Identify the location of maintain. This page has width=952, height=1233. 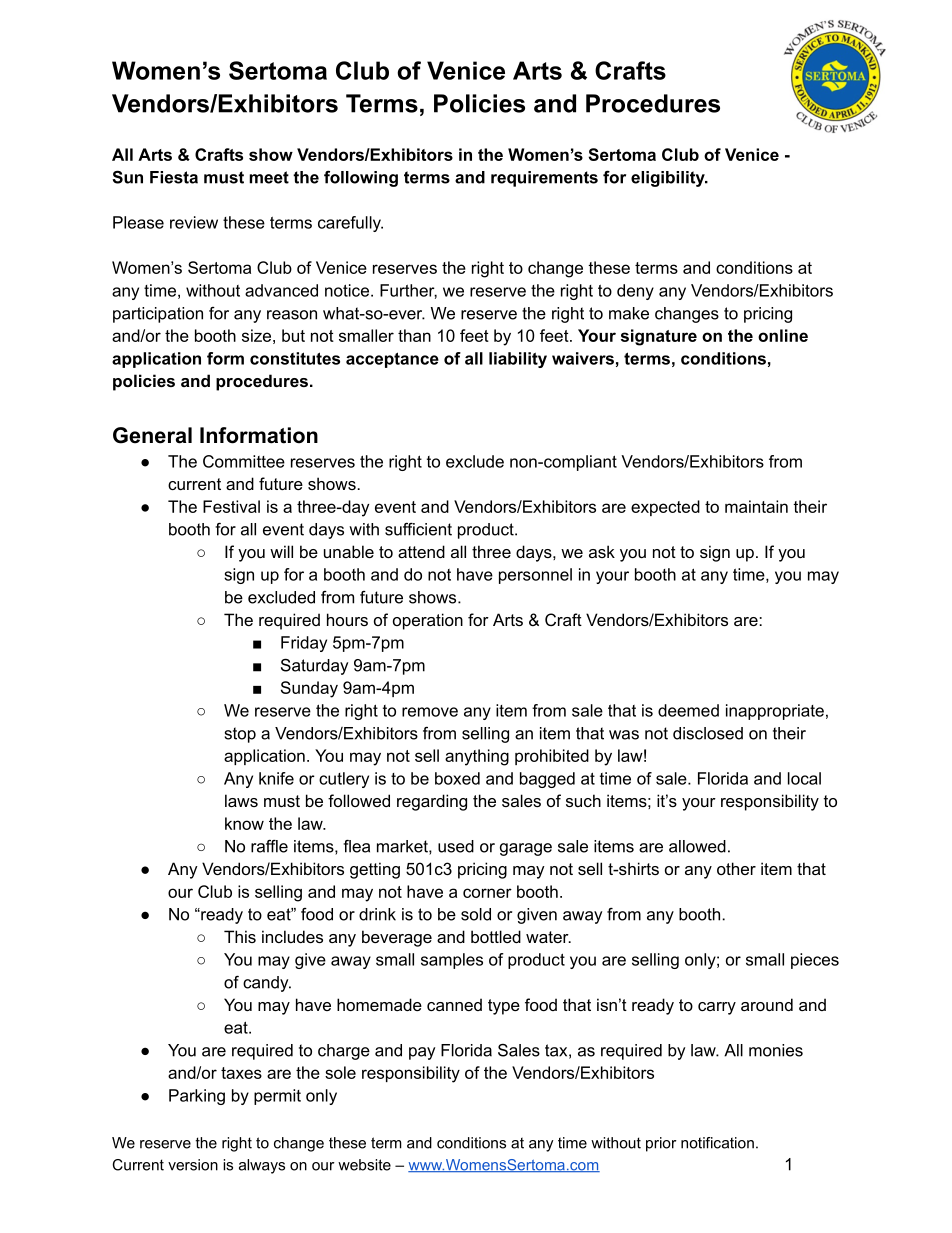
(756, 506).
